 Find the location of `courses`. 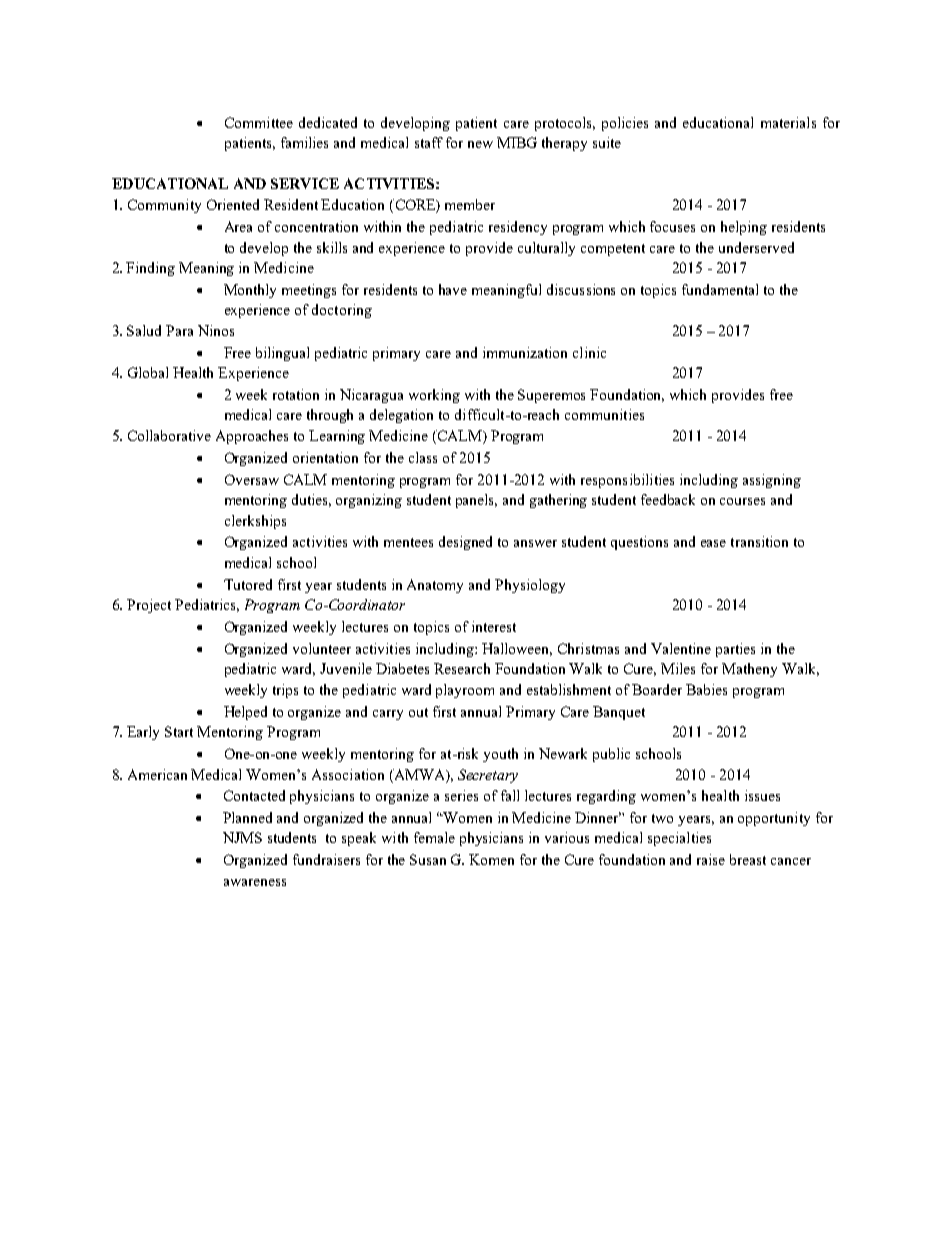

courses is located at coordinates (742, 501).
